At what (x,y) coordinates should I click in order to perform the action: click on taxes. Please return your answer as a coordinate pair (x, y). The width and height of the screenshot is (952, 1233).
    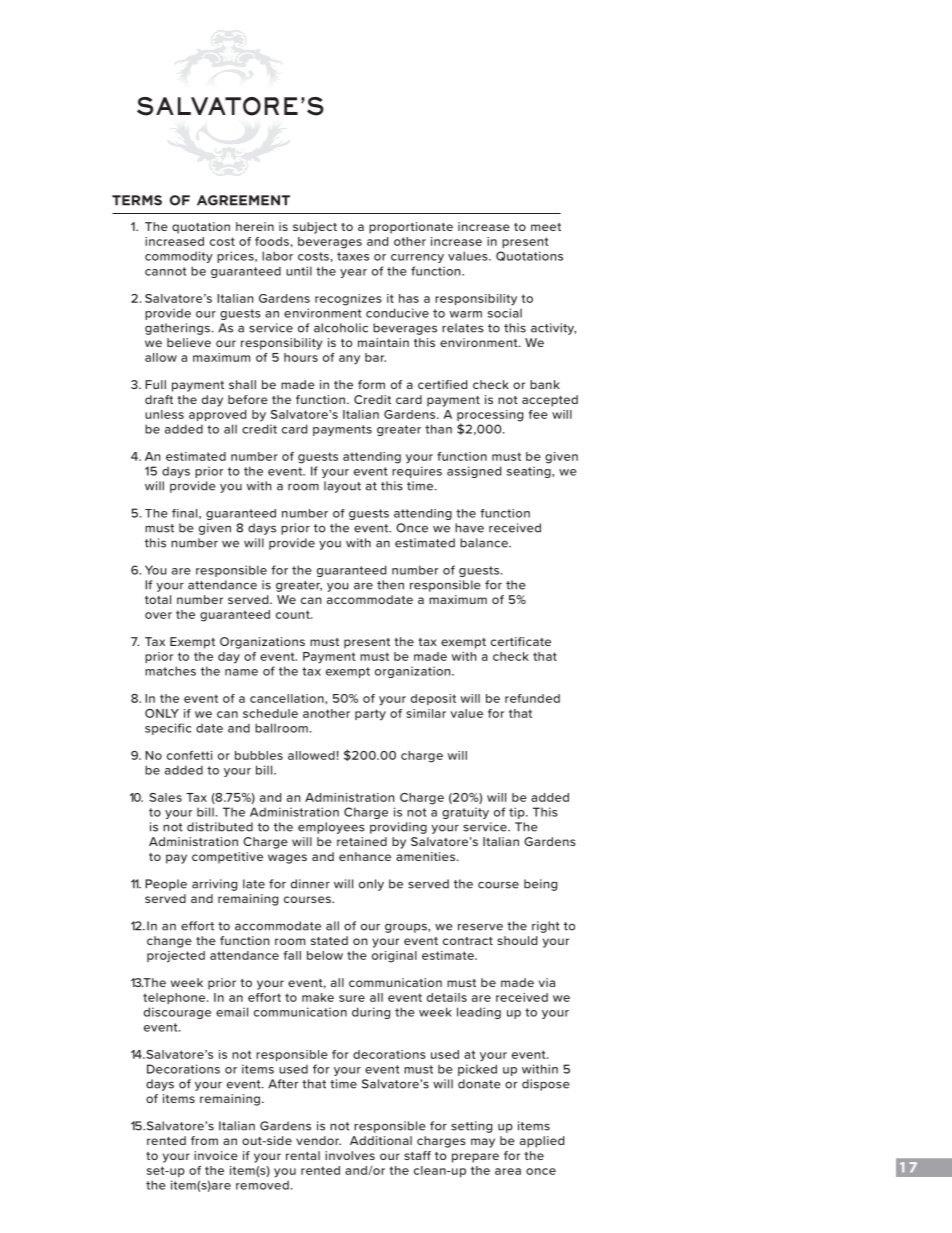
    Looking at the image, I should click on (353, 256).
